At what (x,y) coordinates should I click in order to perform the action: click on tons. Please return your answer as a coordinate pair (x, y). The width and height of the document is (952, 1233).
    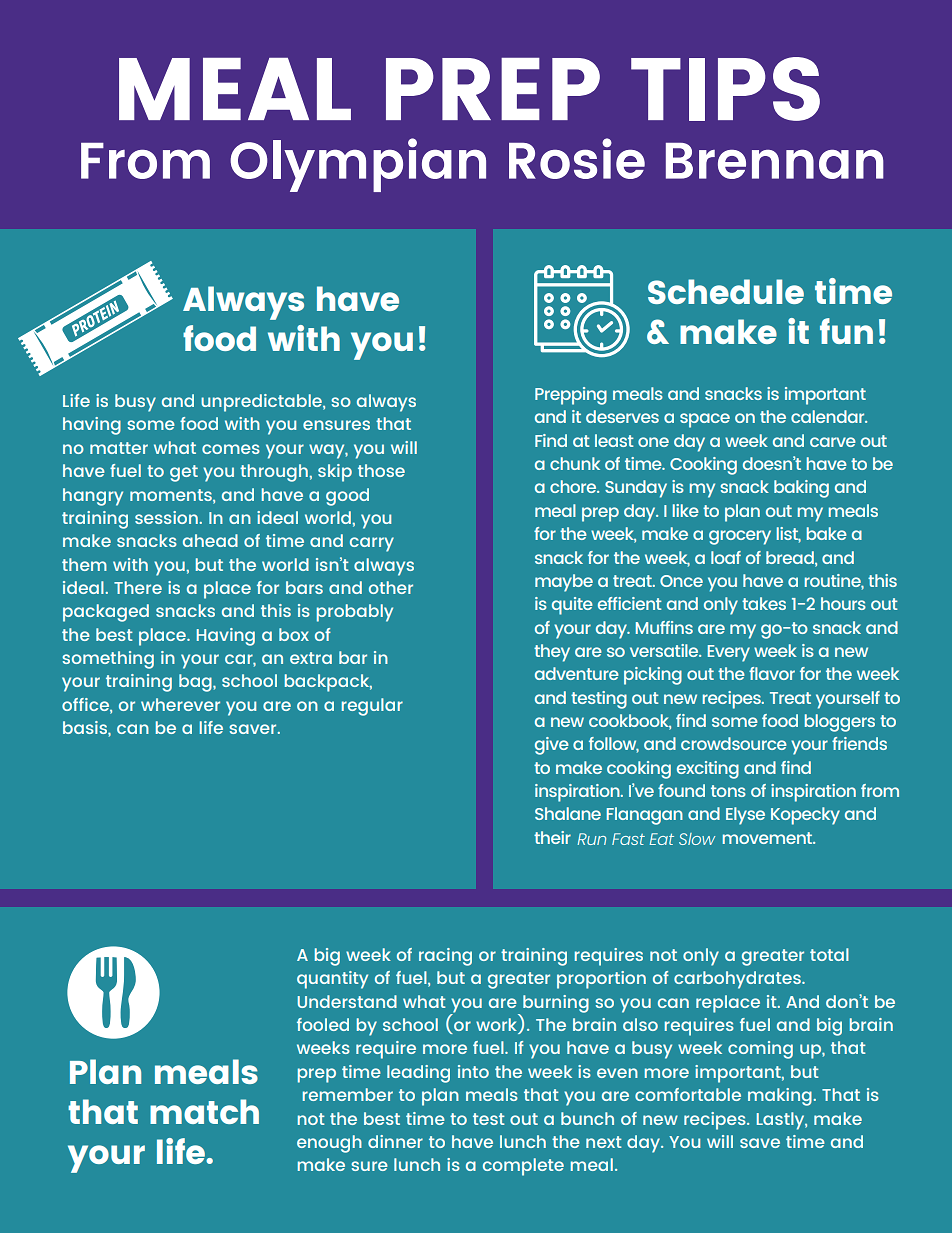
    Looking at the image, I should click on (728, 791).
